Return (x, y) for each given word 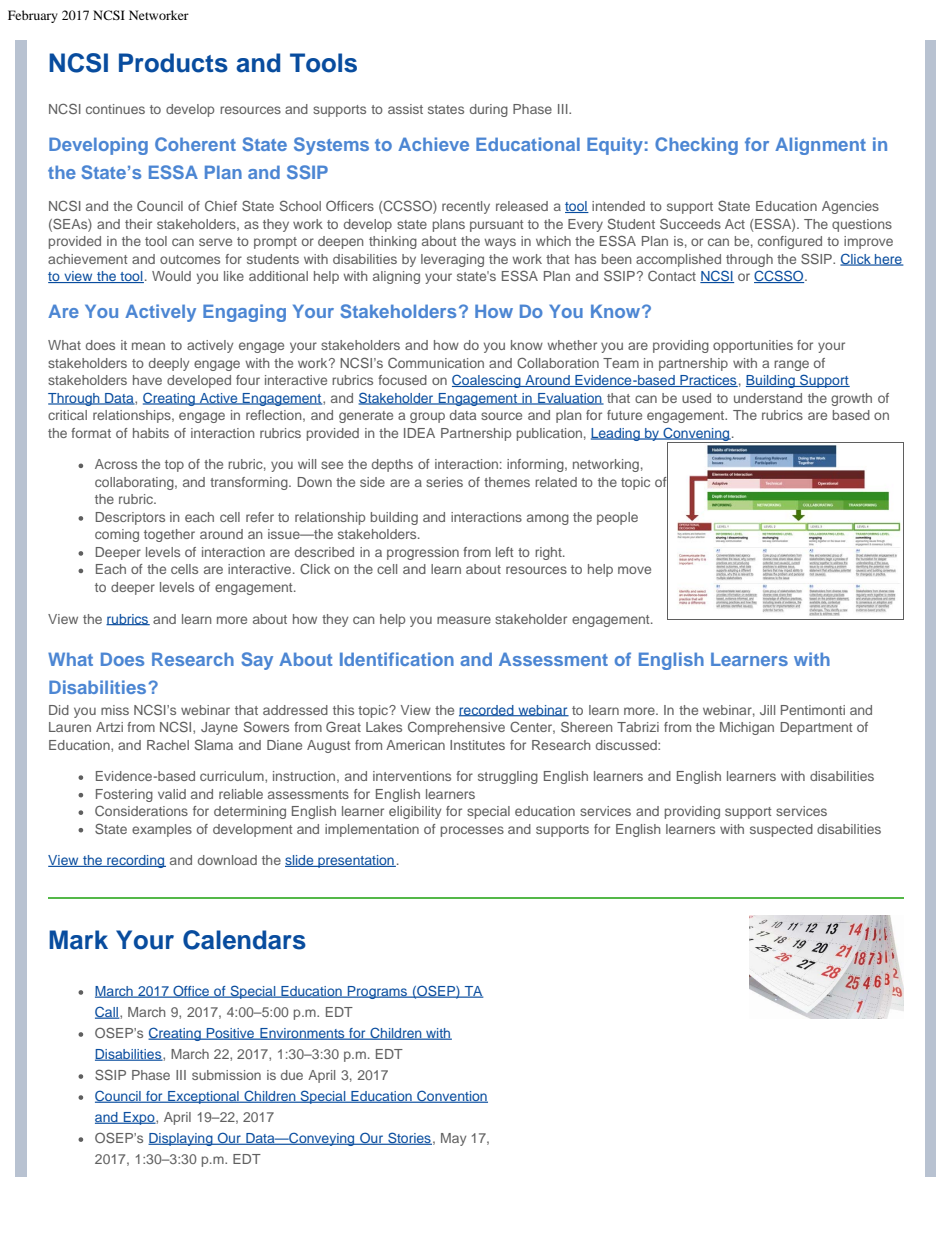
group (427, 417)
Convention (451, 1097)
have (147, 380)
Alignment (820, 146)
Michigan (747, 728)
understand (768, 398)
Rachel (168, 745)
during (489, 110)
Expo (139, 1118)
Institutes (477, 745)
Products (173, 63)
